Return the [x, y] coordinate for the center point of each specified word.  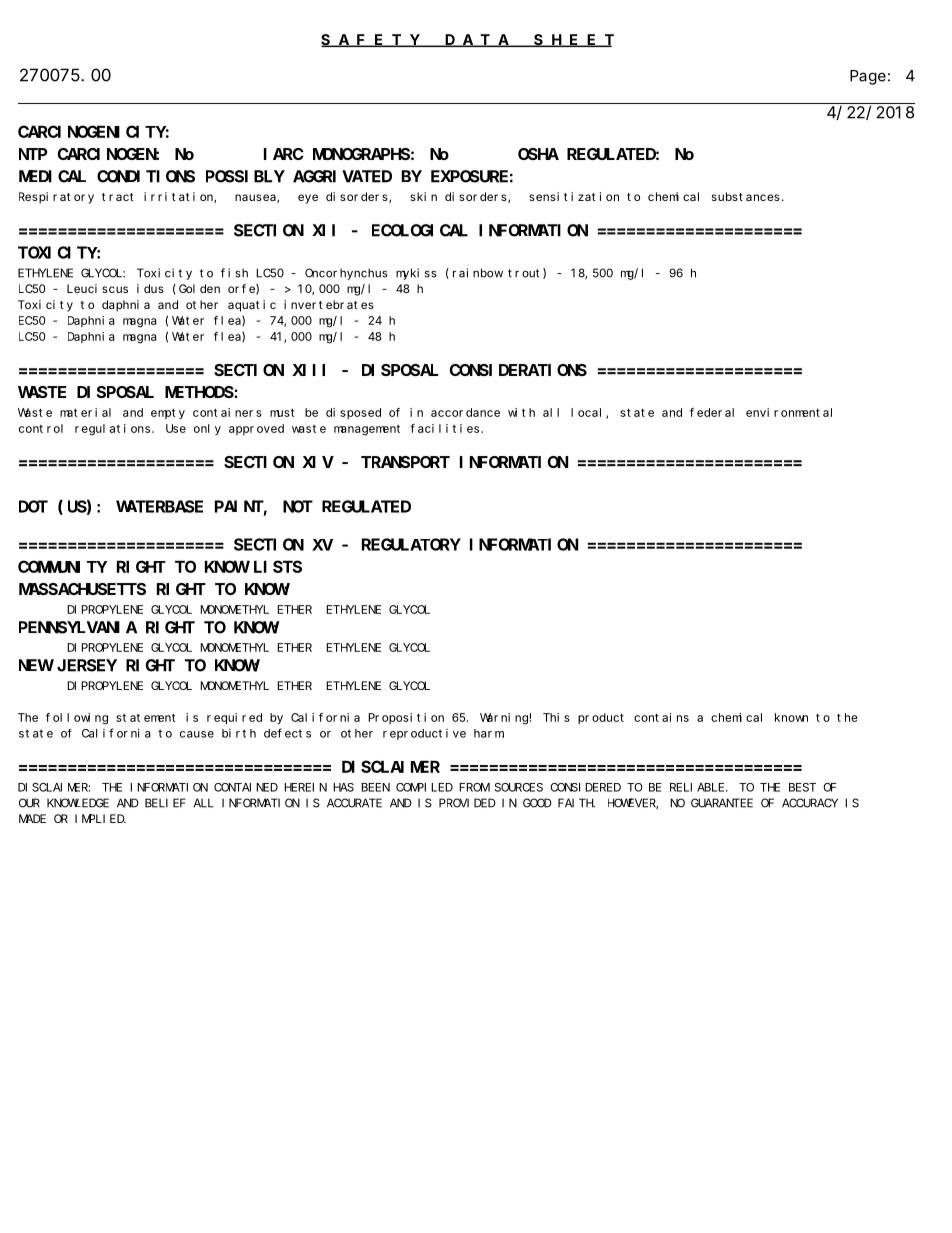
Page [868, 77]
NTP [33, 154]
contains [661, 717]
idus [150, 288]
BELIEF [165, 803]
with [521, 412]
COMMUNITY [63, 567]
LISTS [278, 567]
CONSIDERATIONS [518, 370]
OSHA [538, 154]
